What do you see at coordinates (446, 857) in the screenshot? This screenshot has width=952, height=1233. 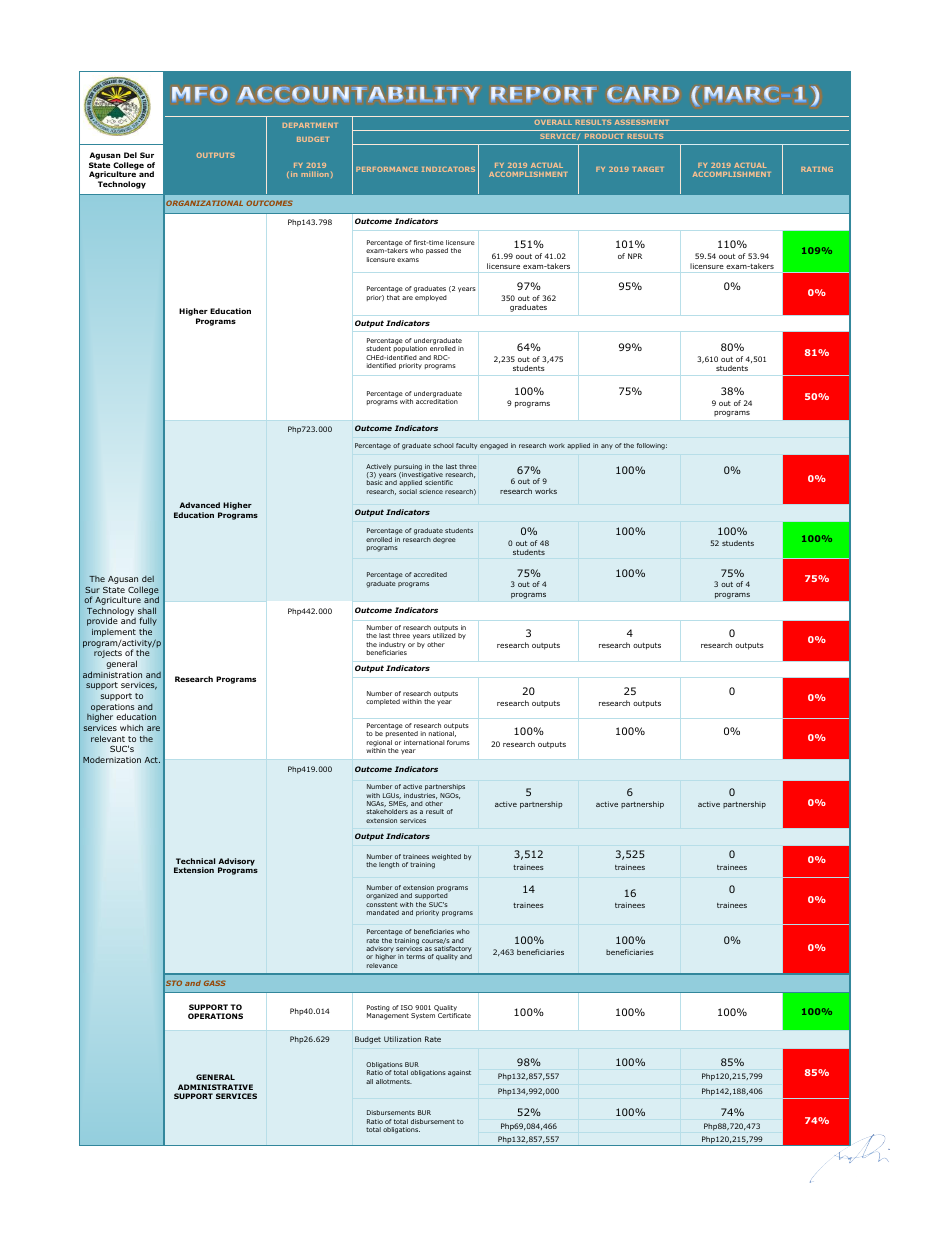 I see `weighted` at bounding box center [446, 857].
